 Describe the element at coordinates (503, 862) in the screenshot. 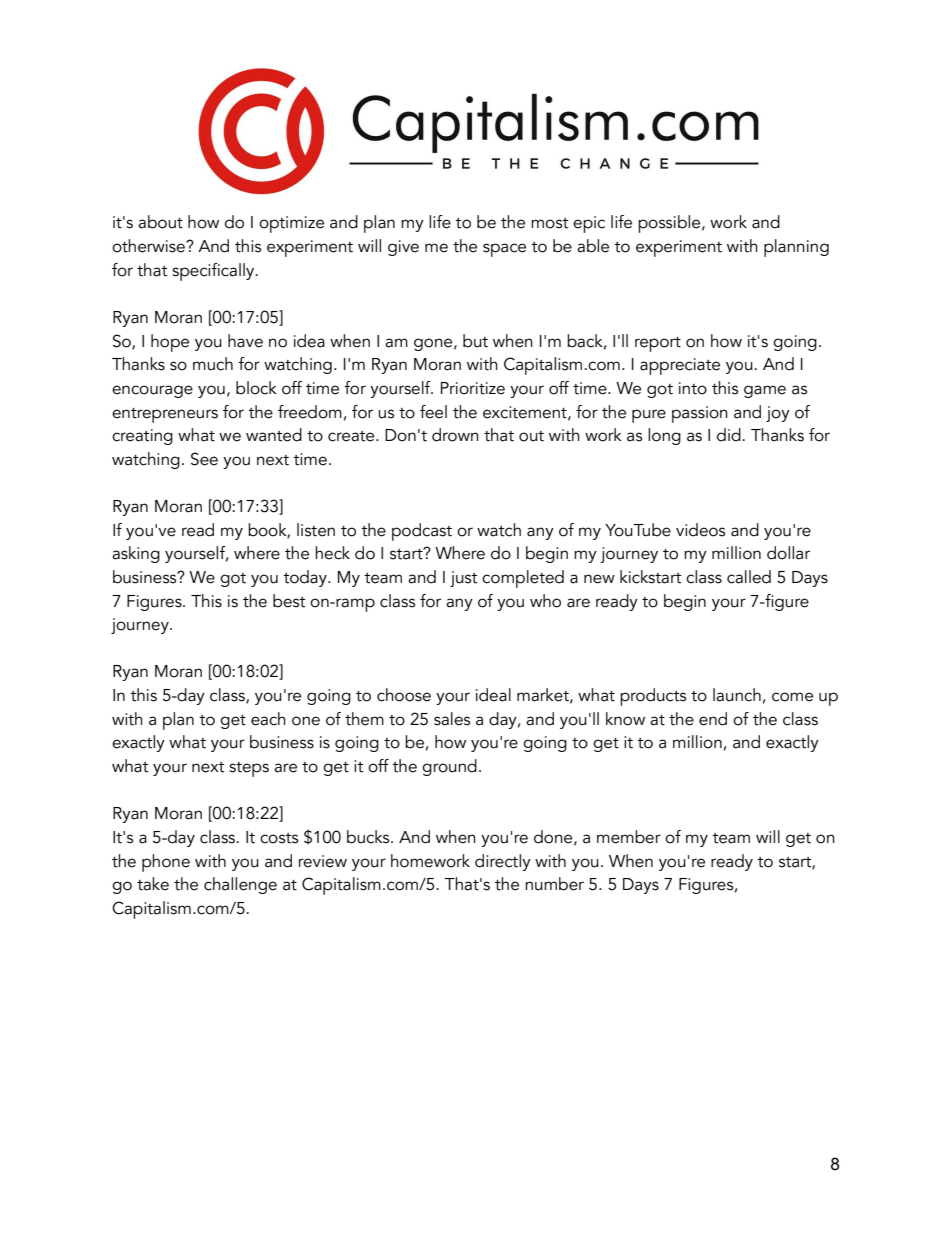

I see `directly` at that location.
